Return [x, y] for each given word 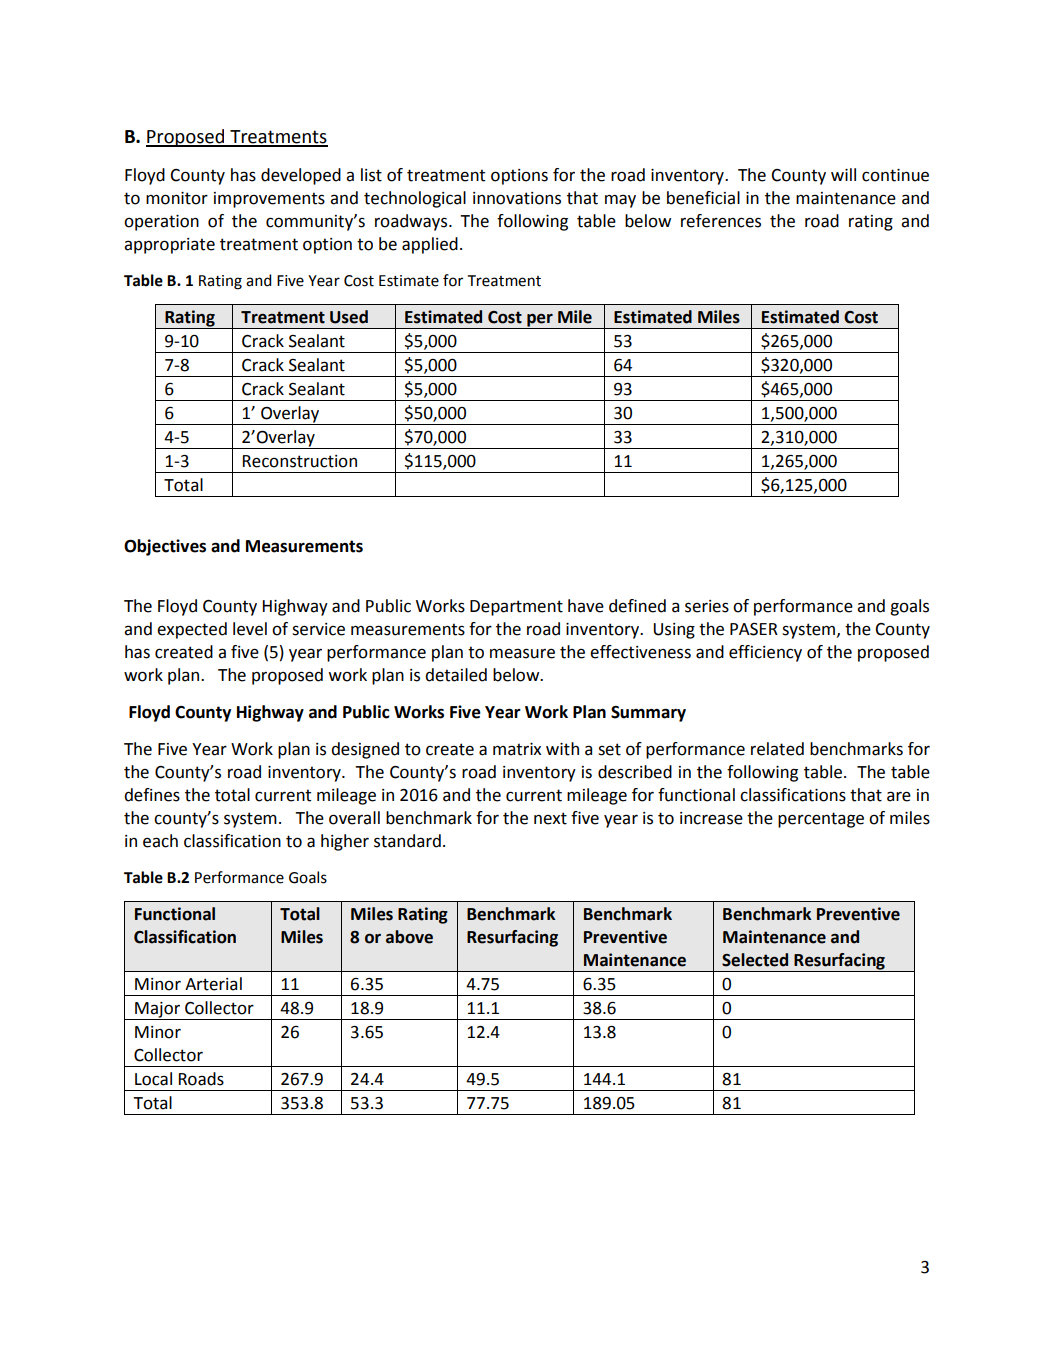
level [250, 629]
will [843, 174]
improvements [269, 200]
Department [516, 608]
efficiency [765, 653]
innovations [517, 198]
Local [153, 1079]
